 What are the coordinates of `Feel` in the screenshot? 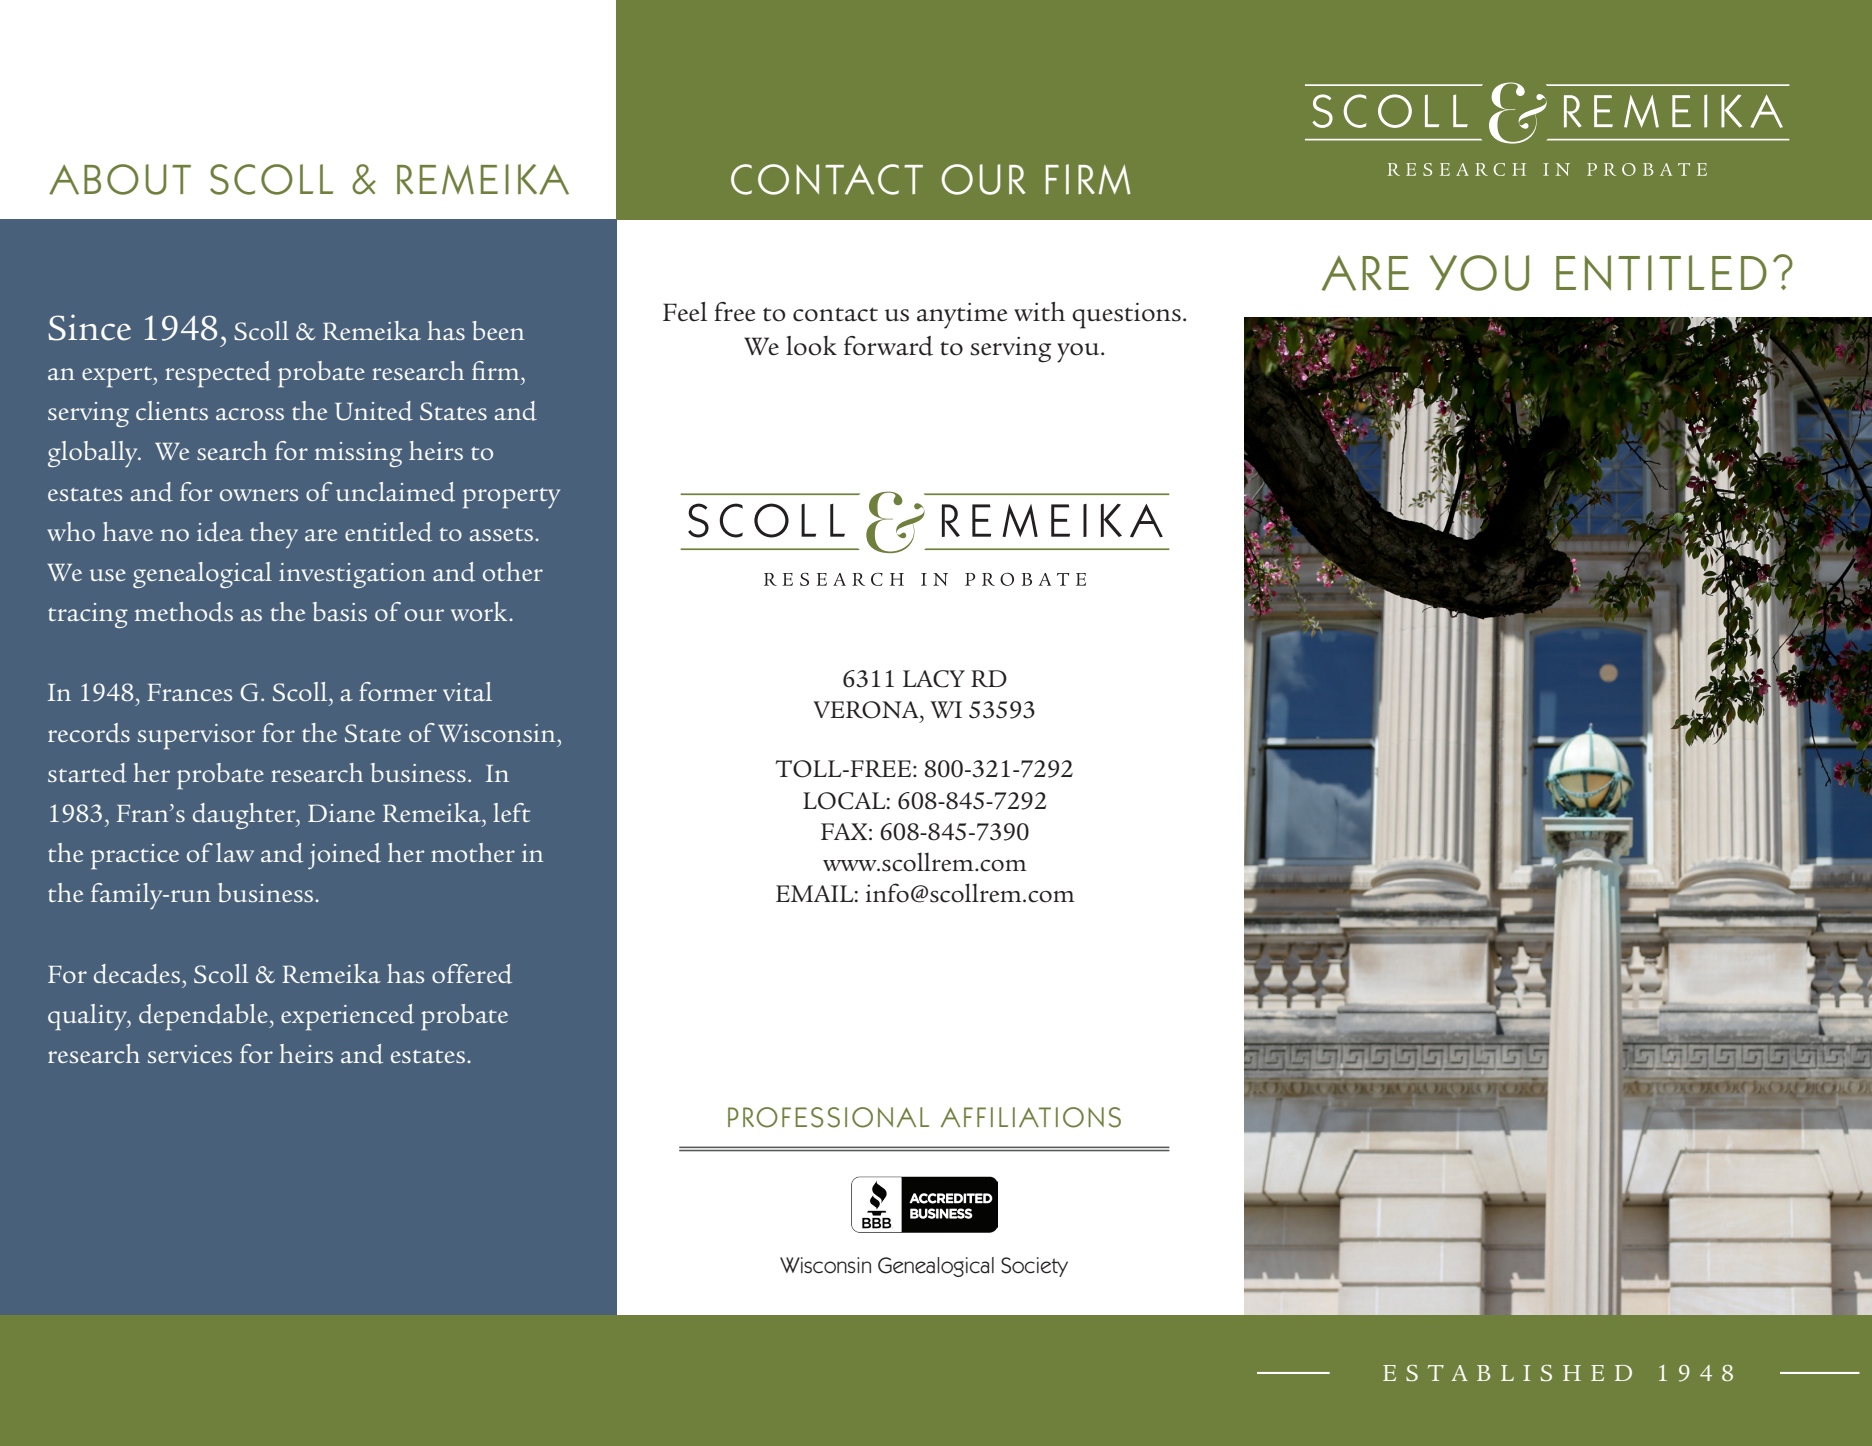 It's located at (685, 312).
